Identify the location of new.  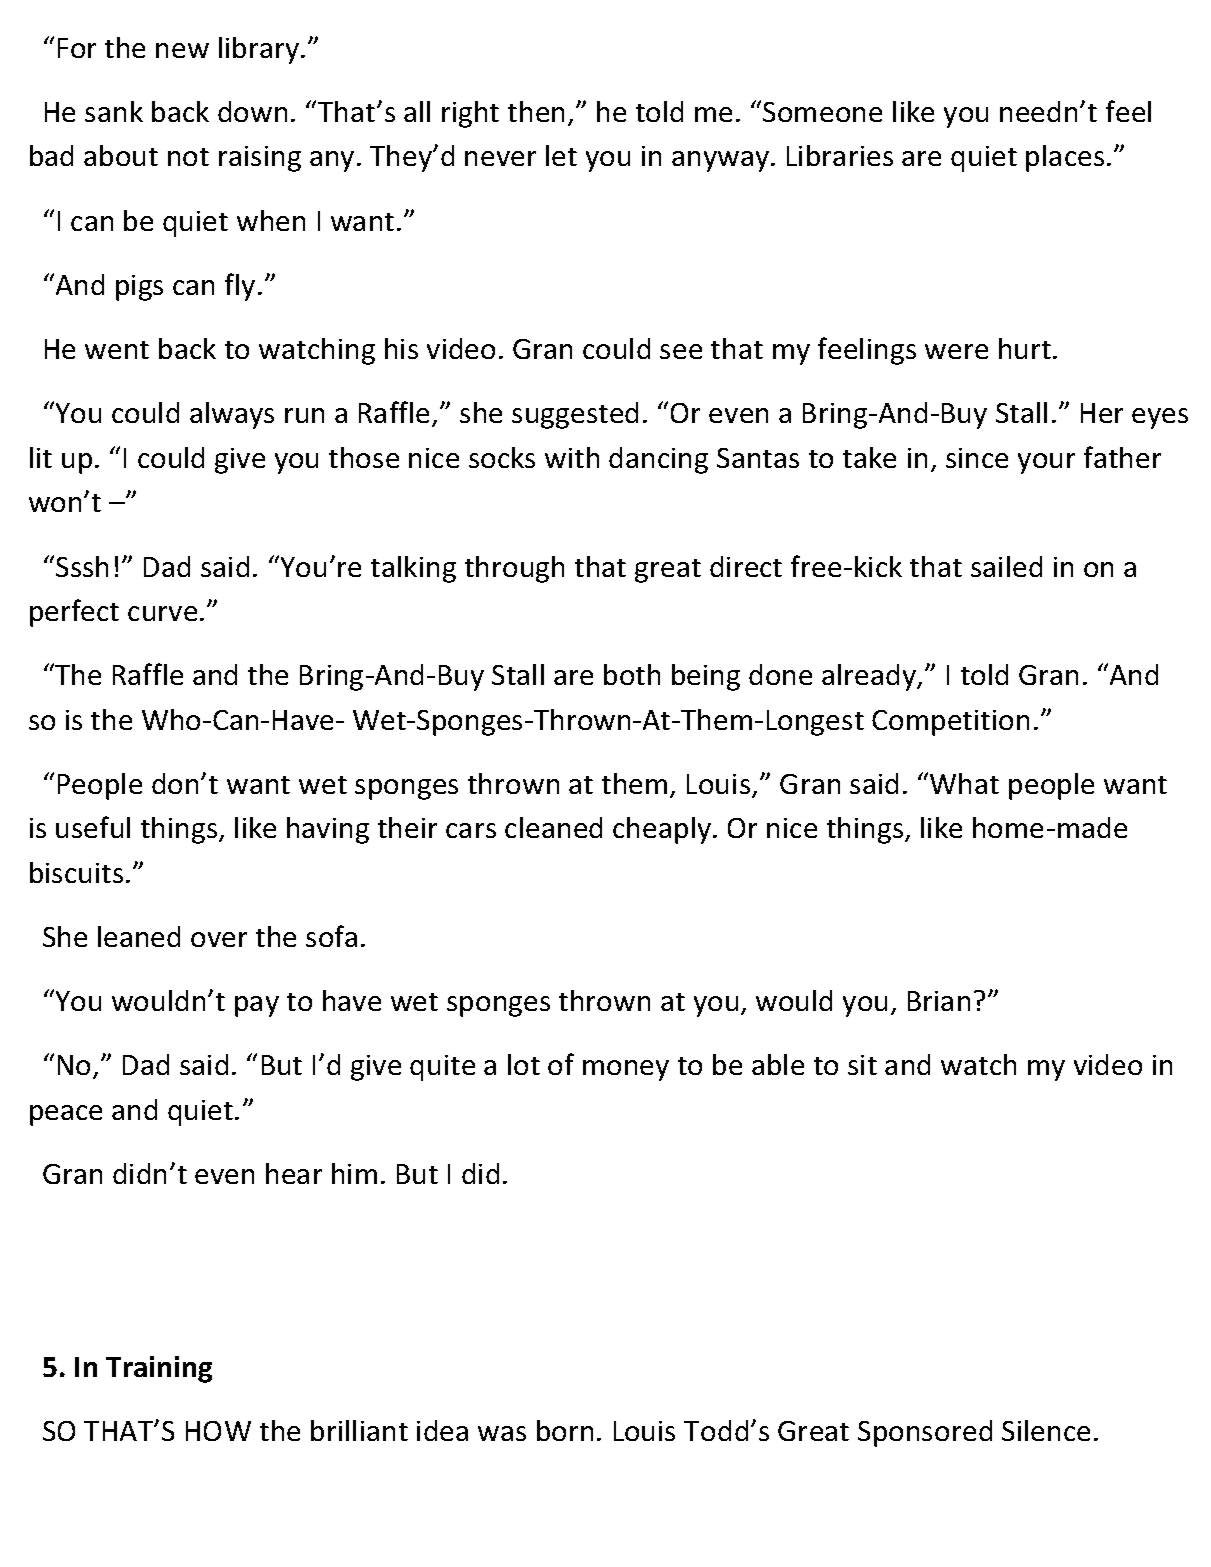
(182, 50).
